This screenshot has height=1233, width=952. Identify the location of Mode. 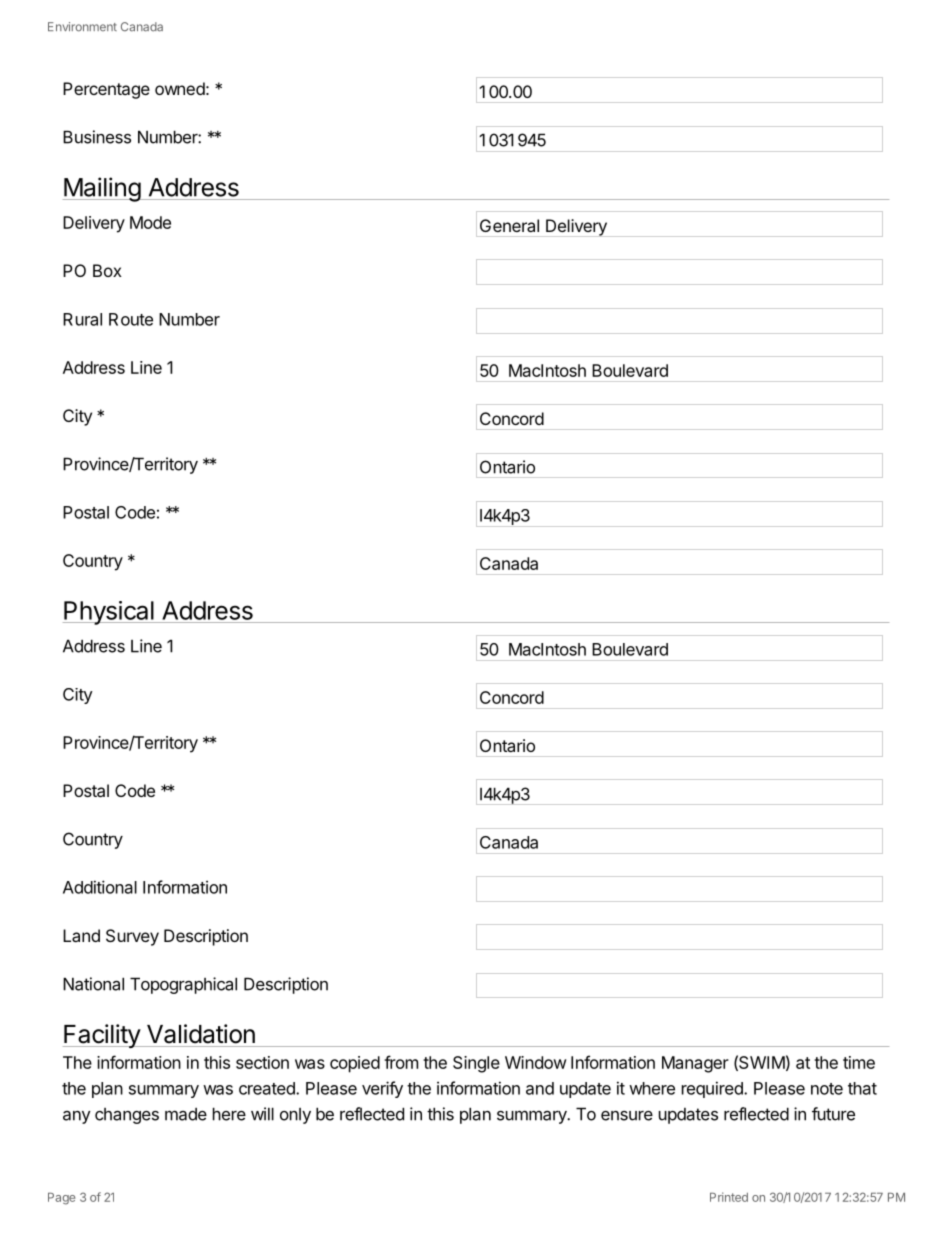
(150, 222).
